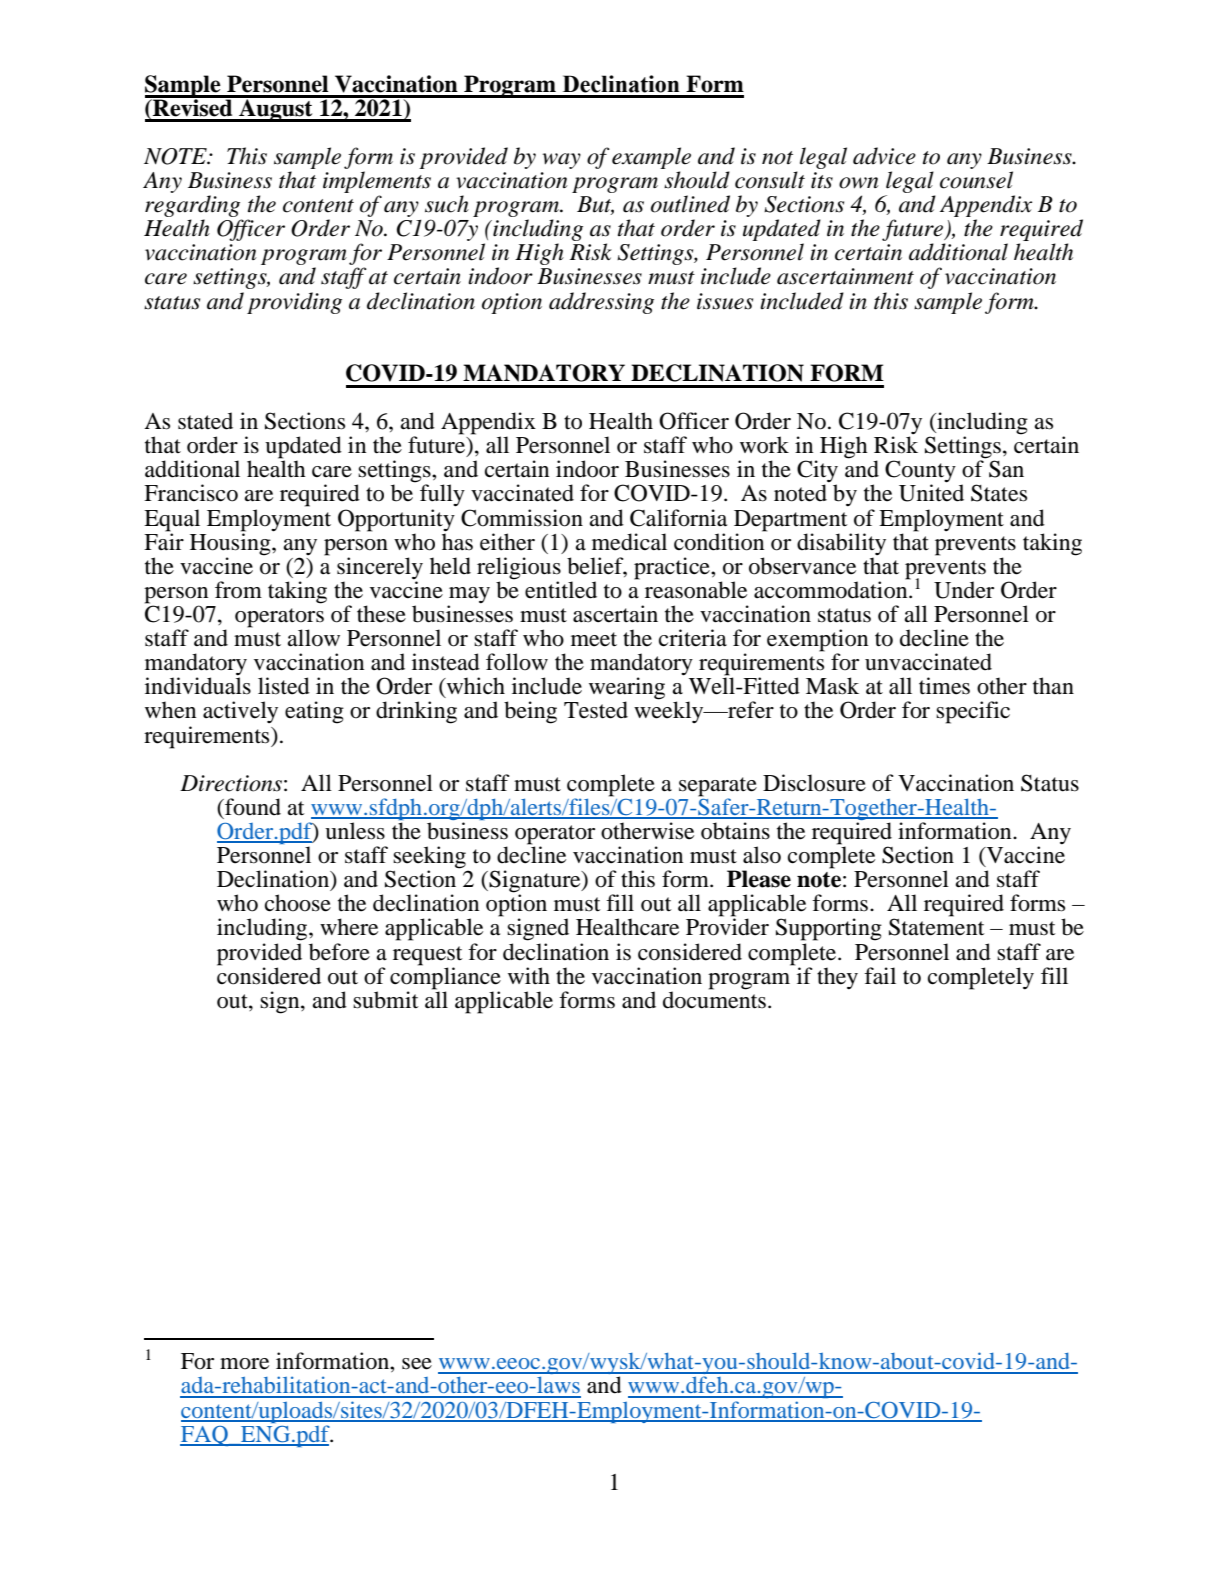 The image size is (1229, 1591). I want to click on more, so click(244, 1364).
